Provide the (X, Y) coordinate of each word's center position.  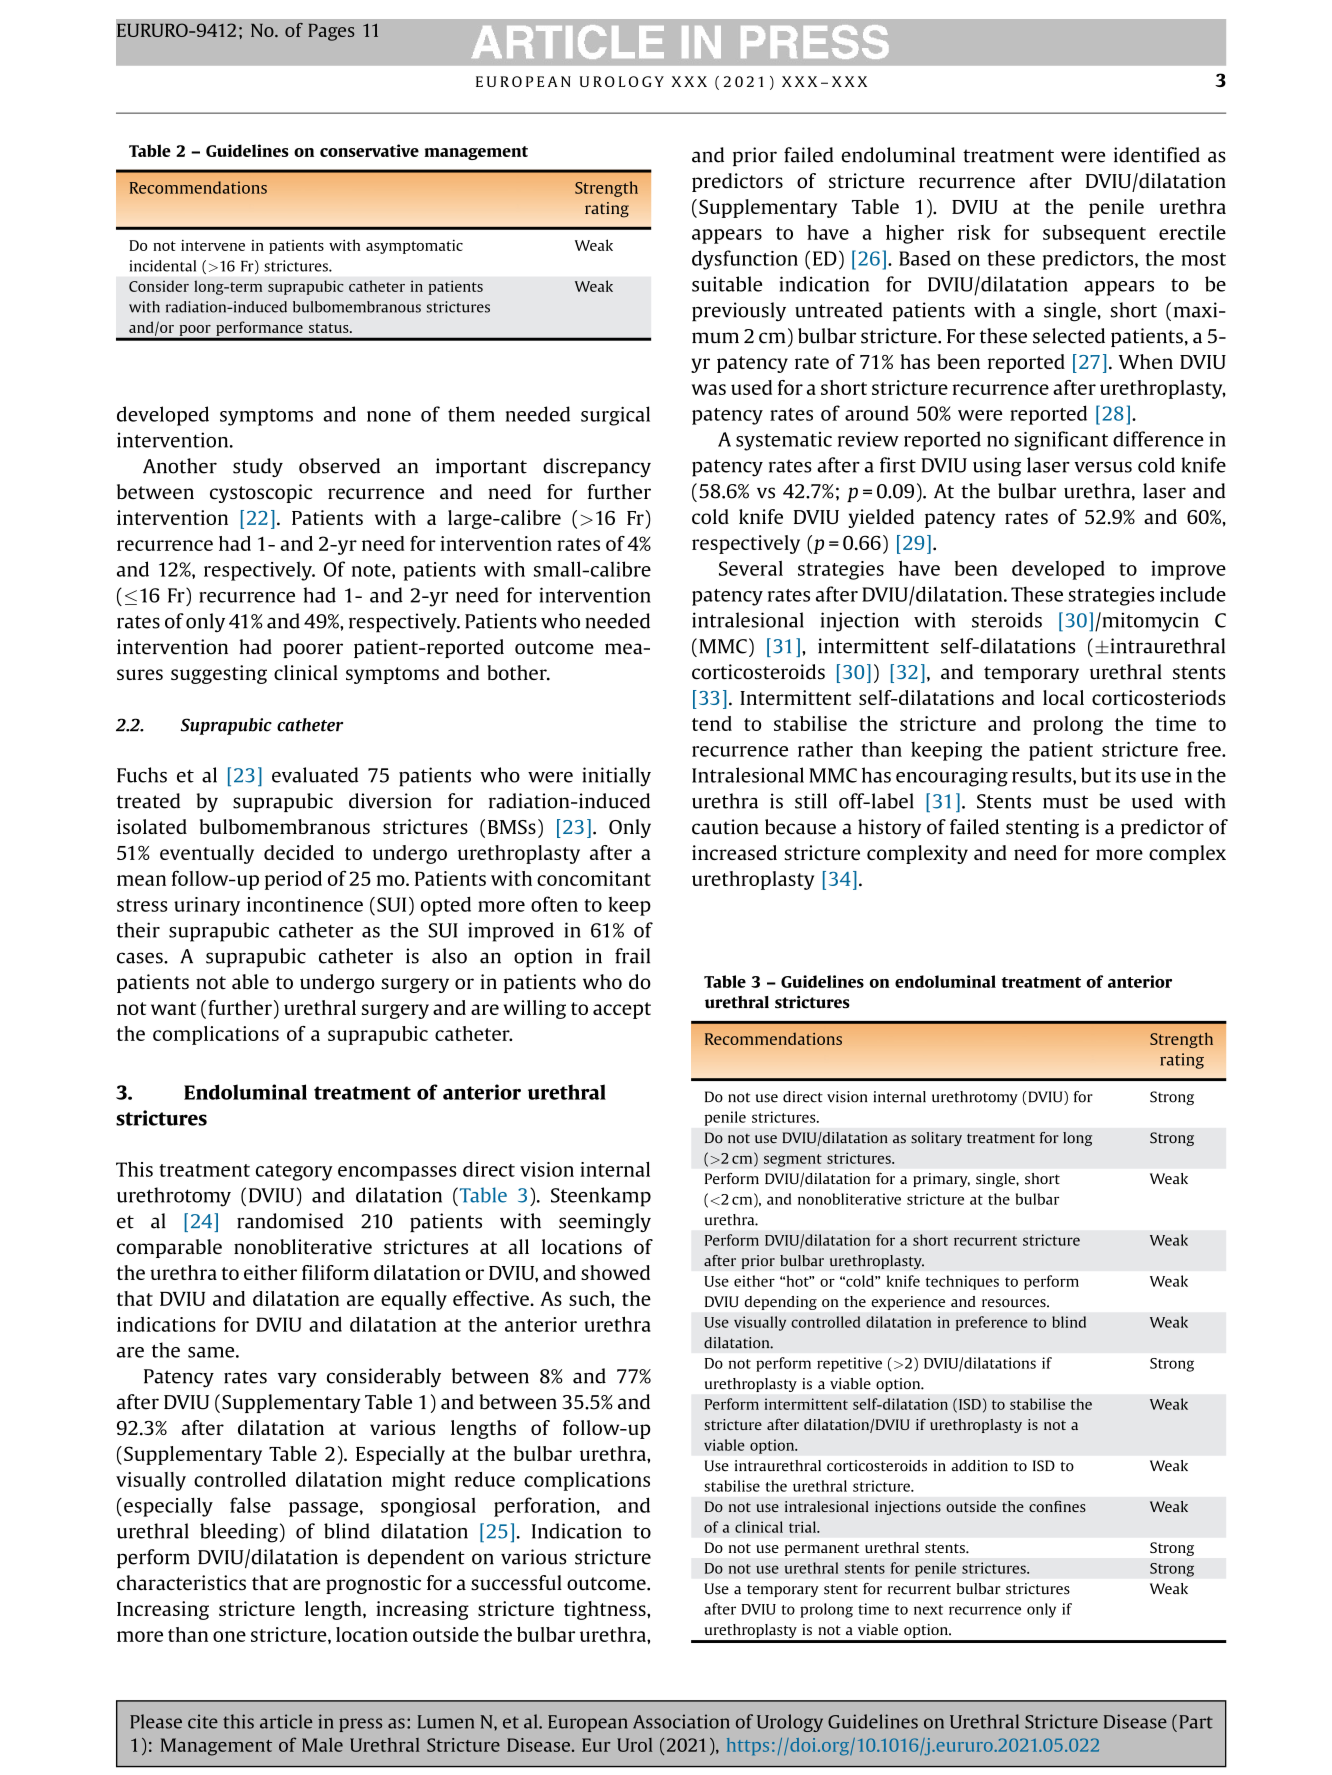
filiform (335, 1272)
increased (734, 852)
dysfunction (745, 260)
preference (992, 1323)
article (286, 1721)
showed (615, 1272)
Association (681, 1721)
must (1065, 802)
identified (1157, 155)
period (293, 880)
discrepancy (597, 467)
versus (1103, 467)
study (258, 467)
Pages (331, 32)
